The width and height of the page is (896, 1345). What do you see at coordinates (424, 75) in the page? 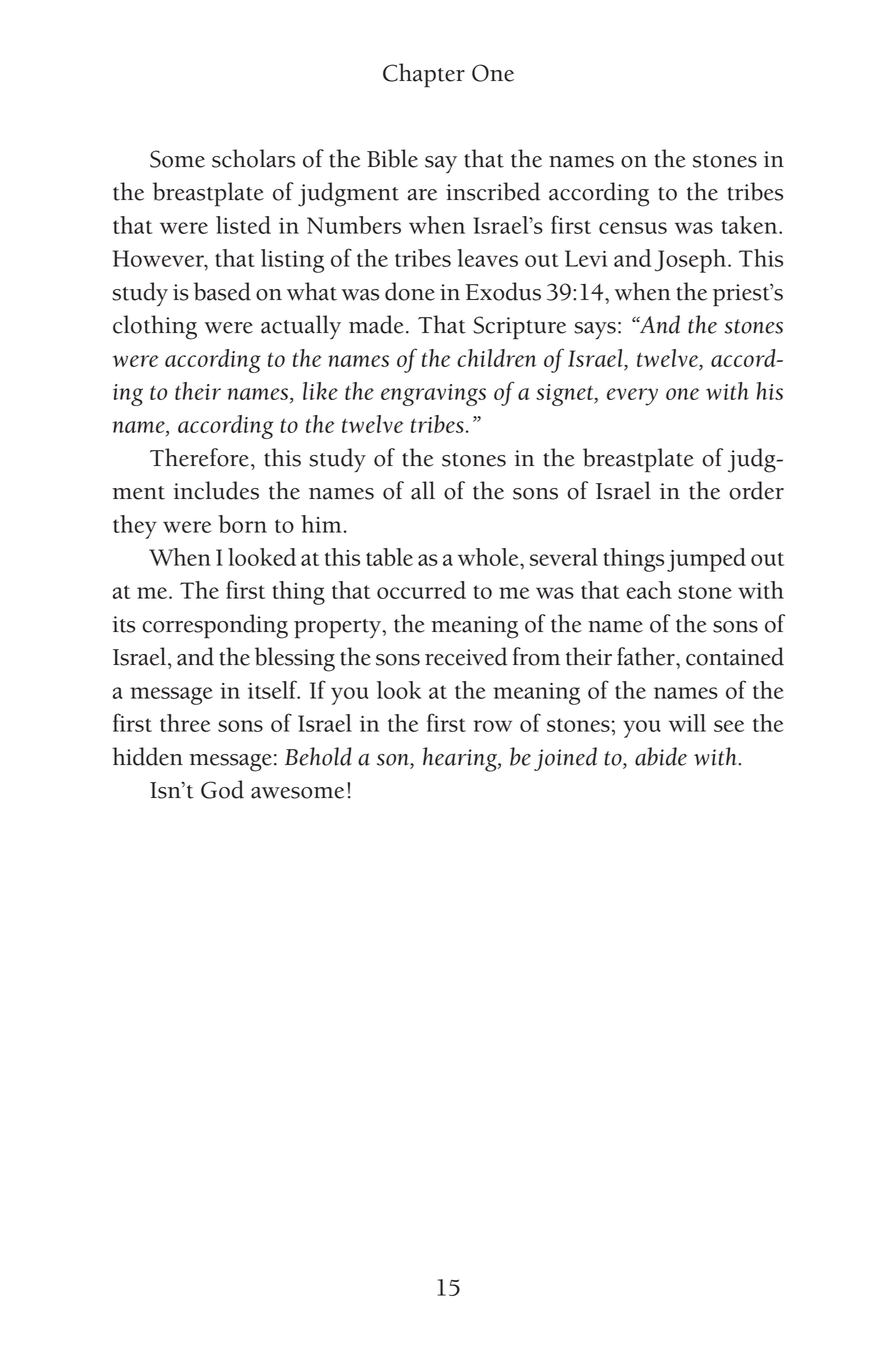
I see `Chapter` at bounding box center [424, 75].
